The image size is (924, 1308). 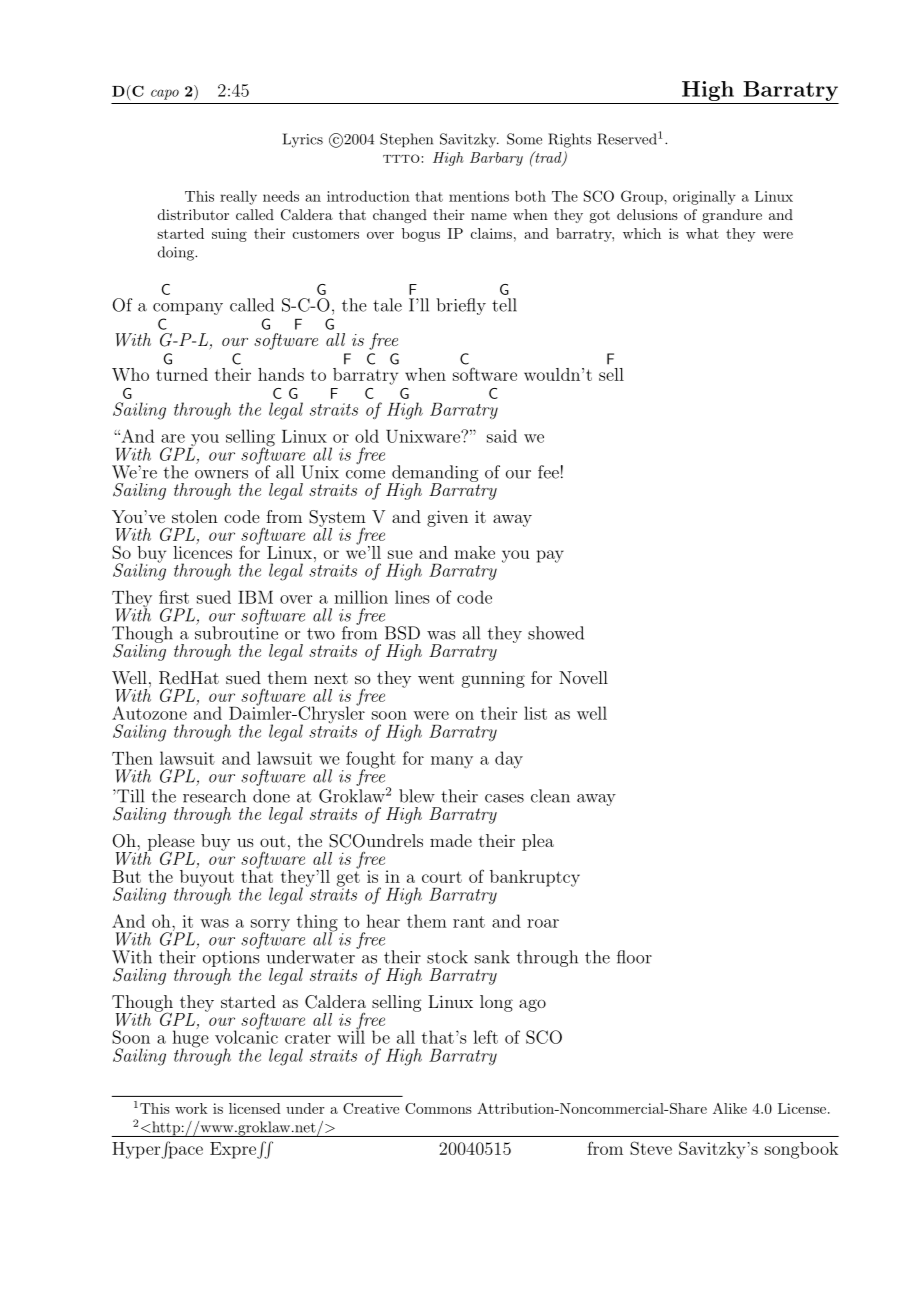 What do you see at coordinates (550, 796) in the screenshot?
I see `clean` at bounding box center [550, 796].
